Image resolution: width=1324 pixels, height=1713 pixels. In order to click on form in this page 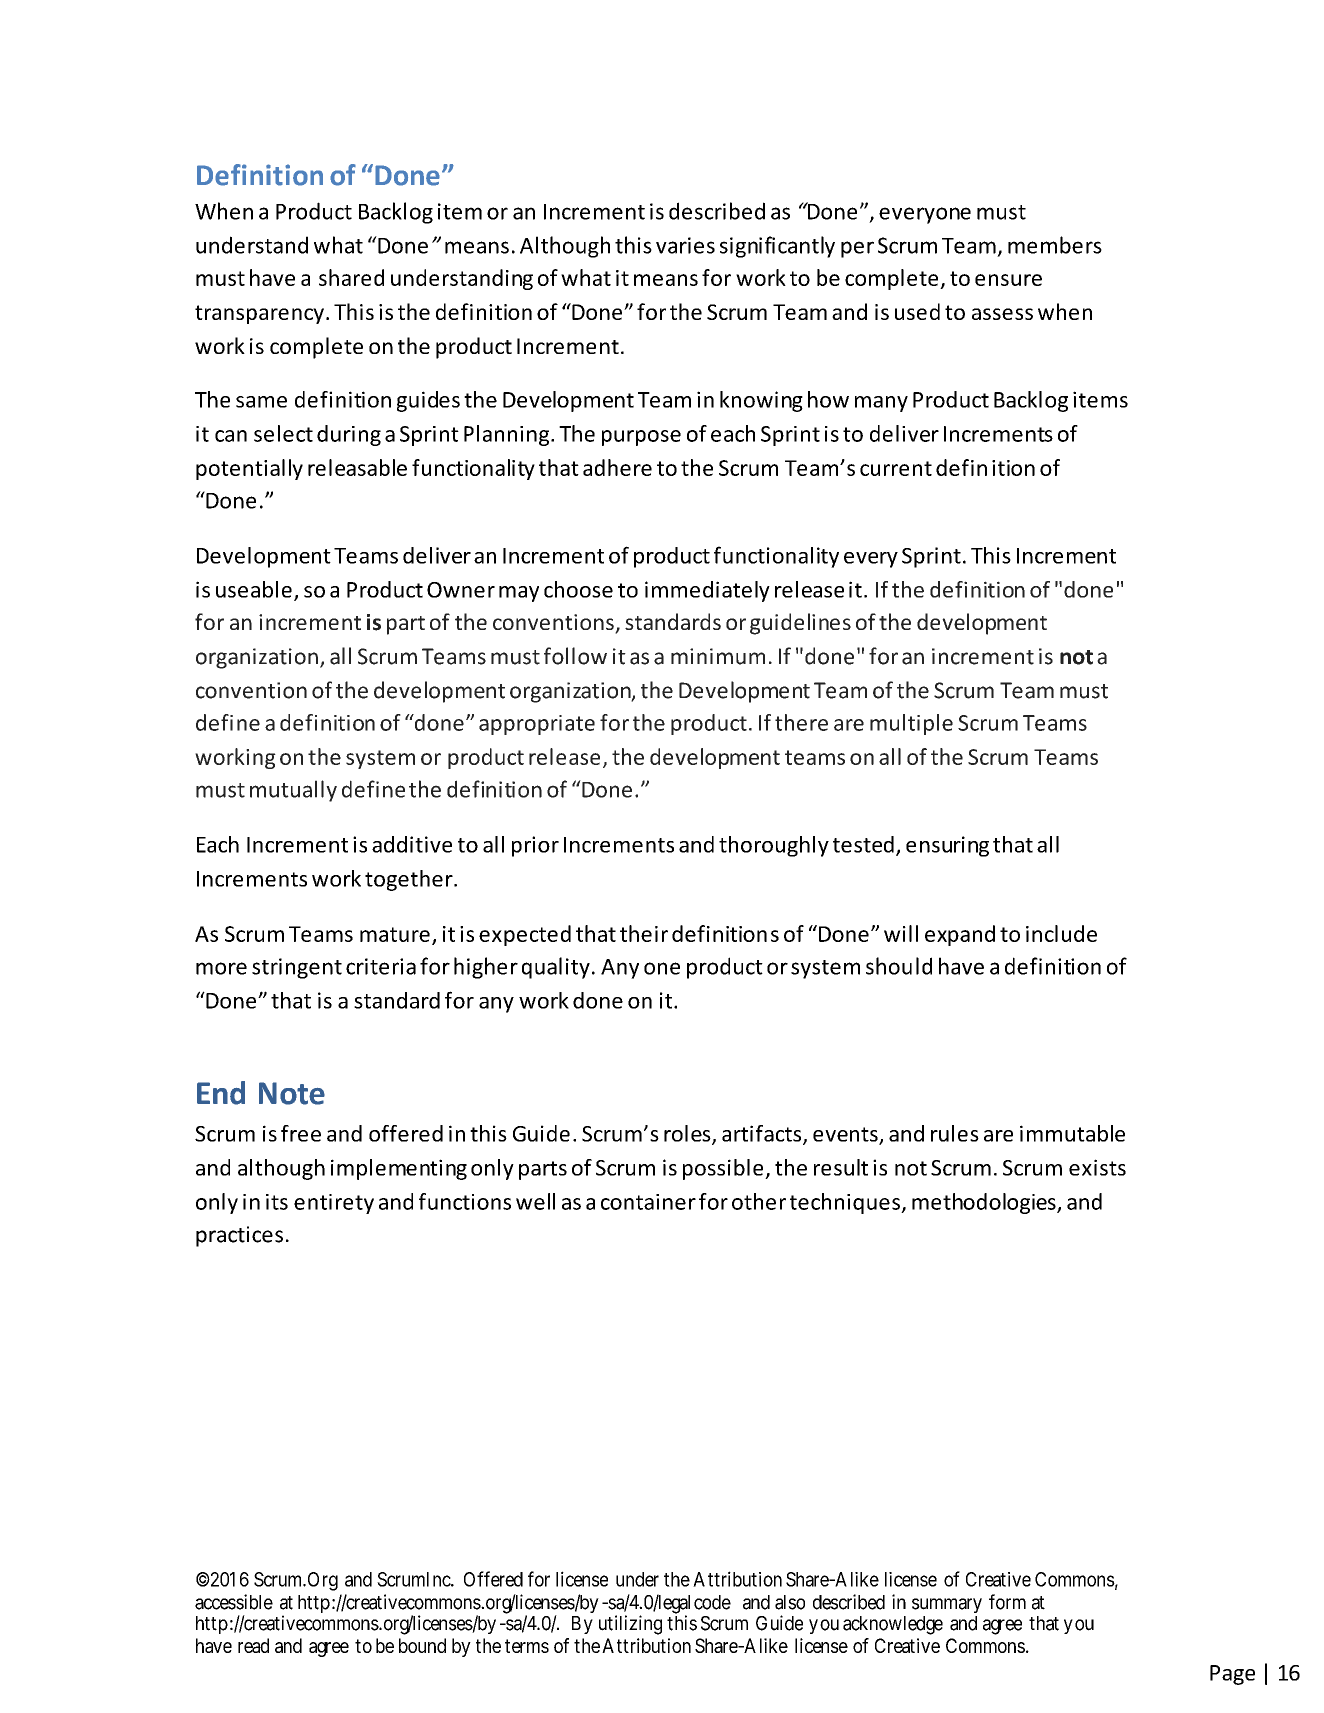, I will do `click(1007, 1602)`.
